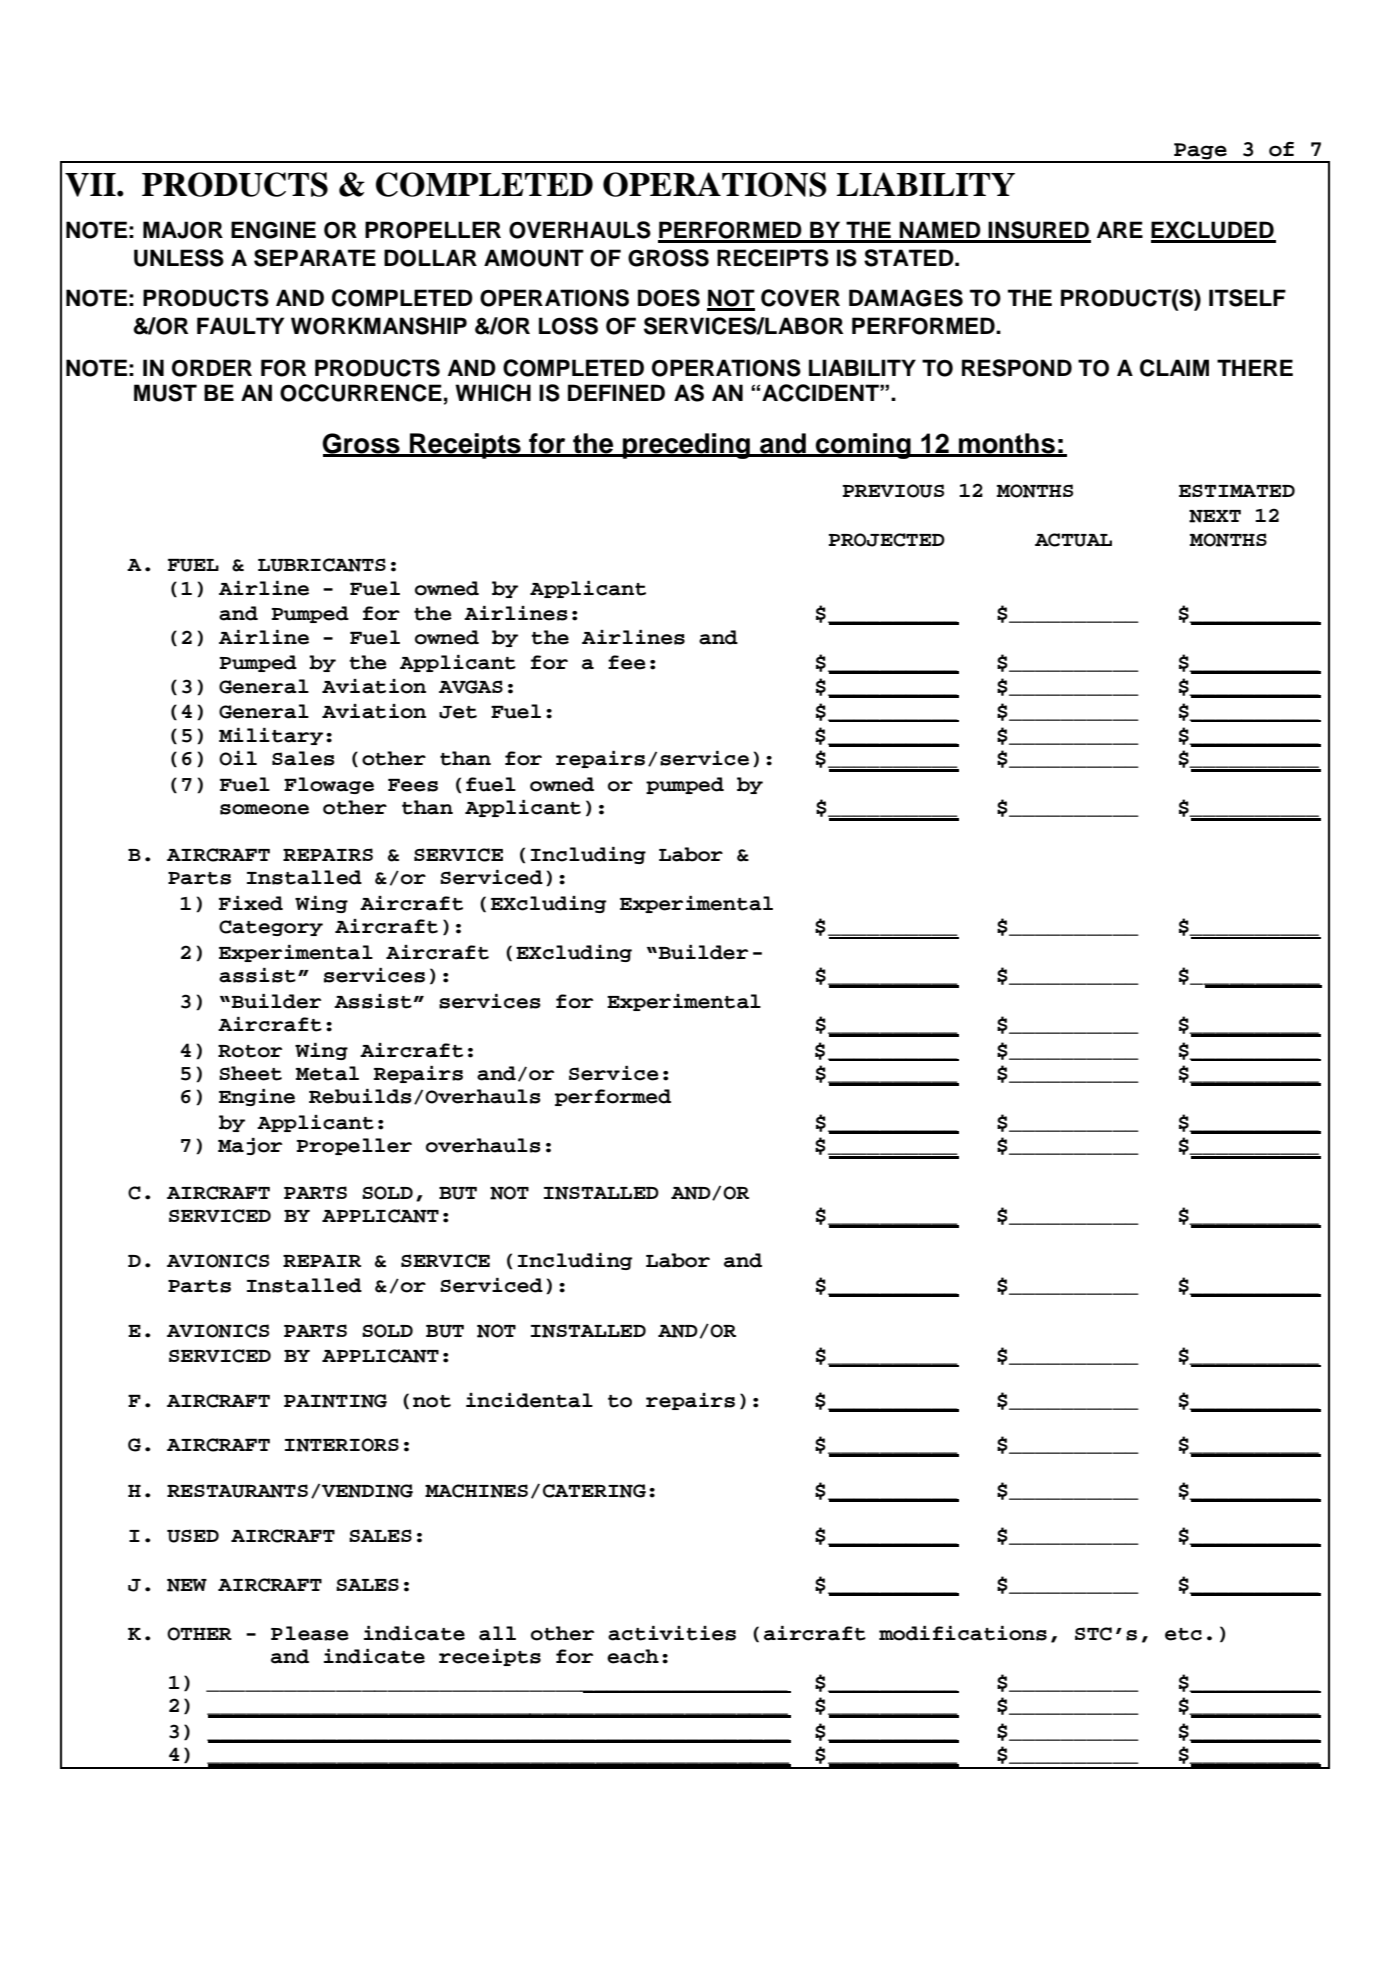  What do you see at coordinates (179, 258) in the screenshot?
I see `UNLESS` at bounding box center [179, 258].
